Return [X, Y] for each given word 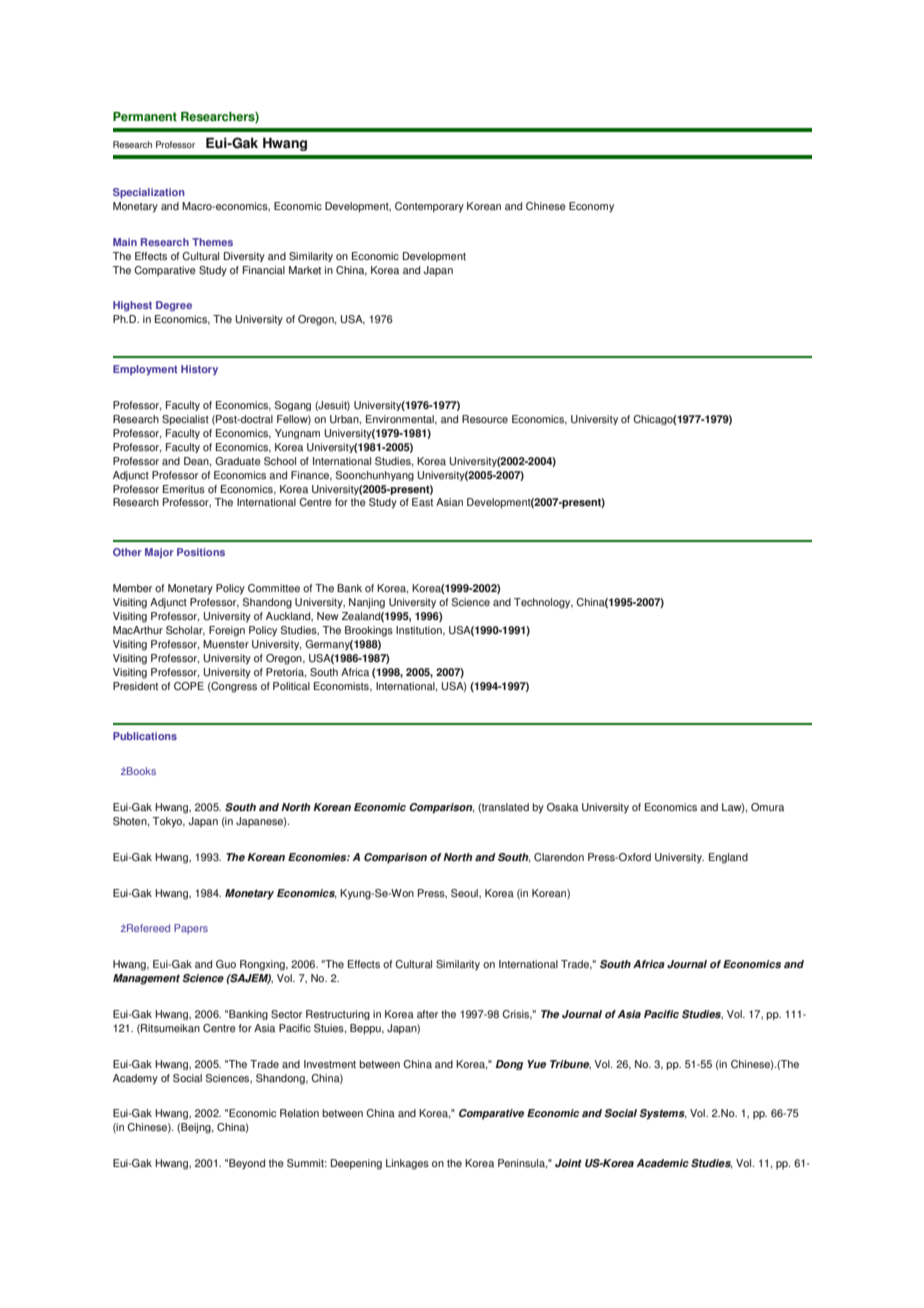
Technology [543, 603]
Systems [662, 1114]
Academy [135, 1079]
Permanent [145, 117]
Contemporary [429, 207]
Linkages [407, 1164]
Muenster [226, 644]
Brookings [369, 631]
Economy [591, 207]
